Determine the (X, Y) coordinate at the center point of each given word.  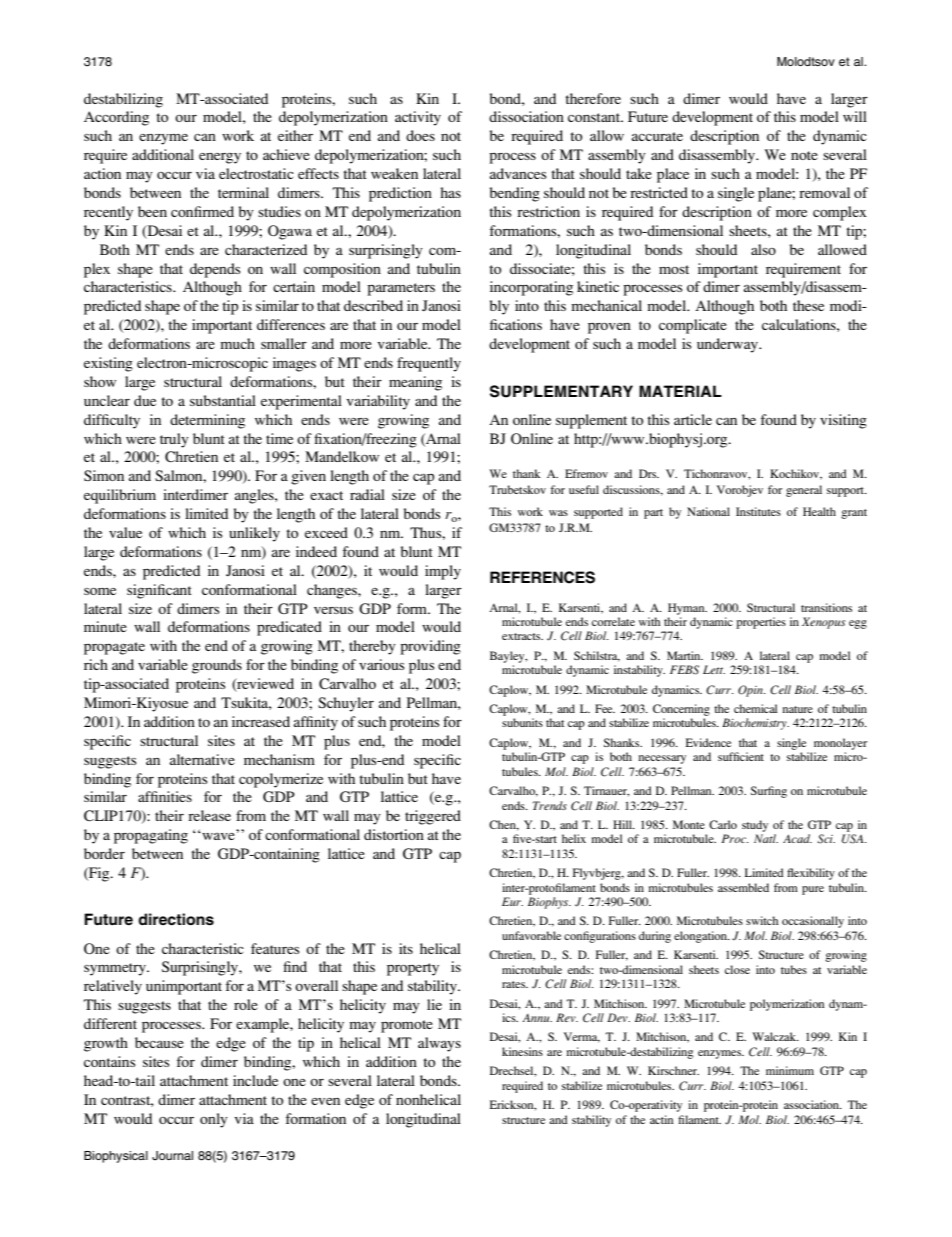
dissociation (526, 116)
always (439, 1044)
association (812, 1104)
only (214, 1120)
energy (220, 158)
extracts (522, 636)
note (804, 155)
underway (729, 345)
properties (761, 623)
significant (159, 591)
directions (176, 919)
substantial (223, 400)
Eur (512, 901)
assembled (743, 887)
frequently (429, 364)
